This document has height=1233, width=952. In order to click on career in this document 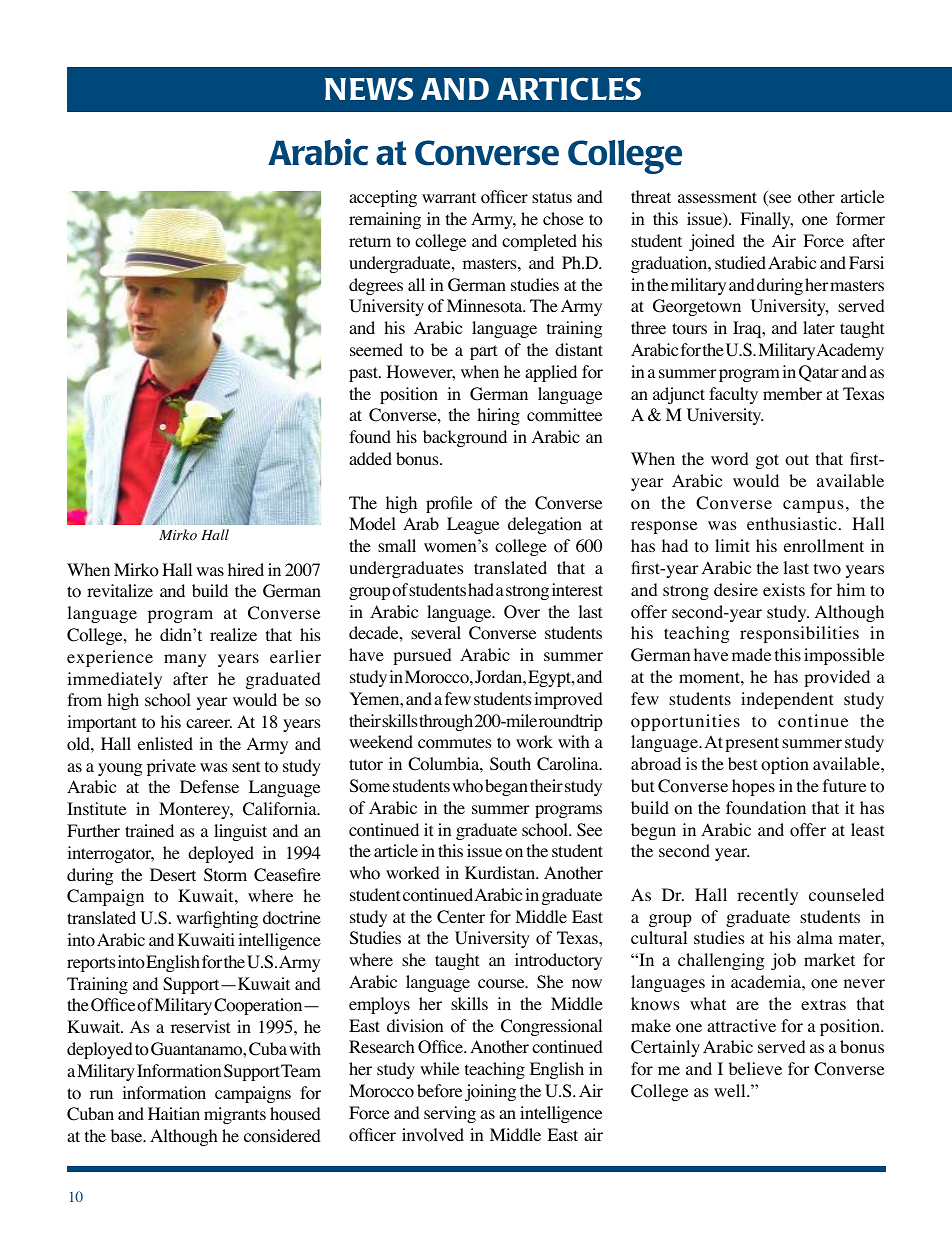, I will do `click(209, 723)`.
